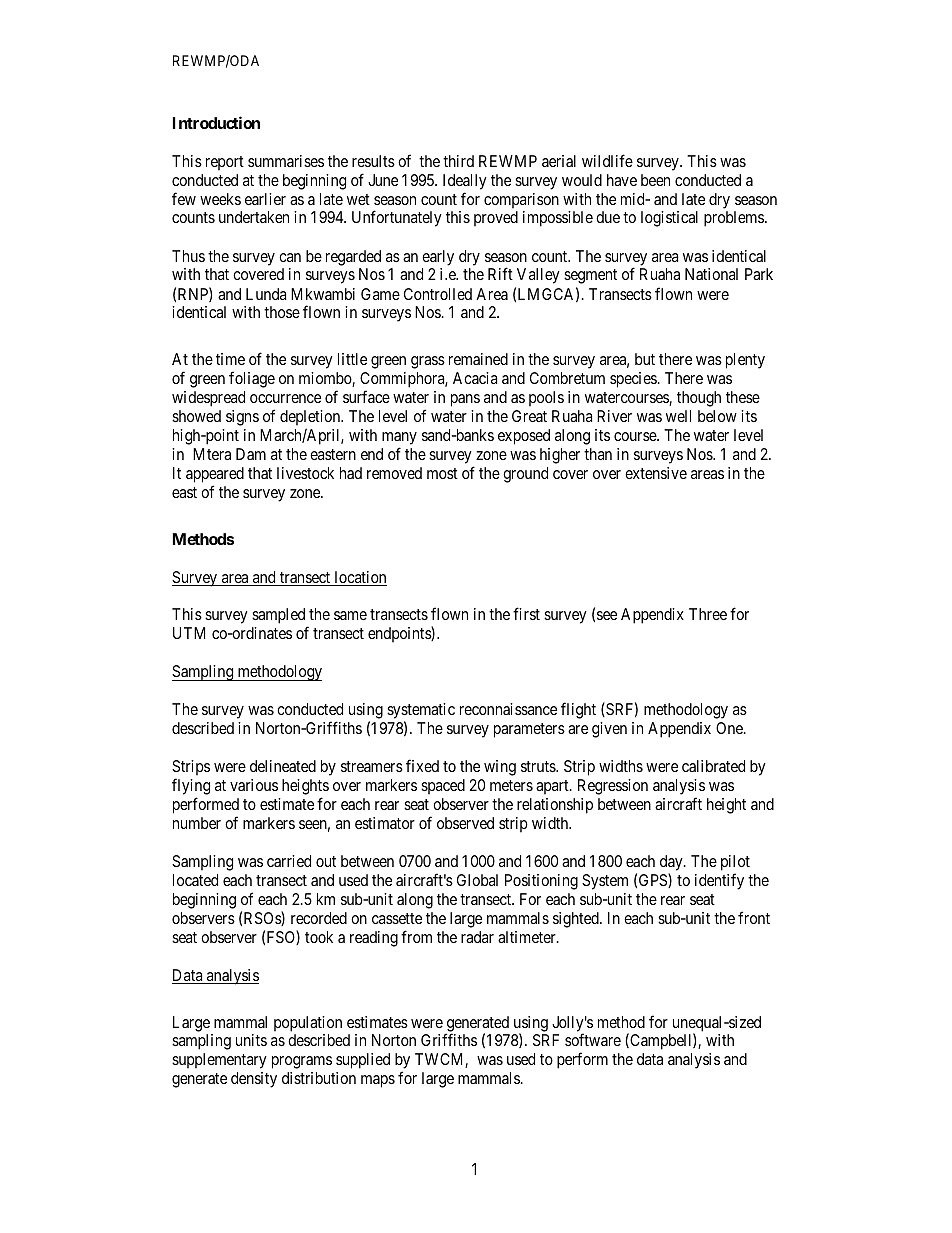 This document has height=1233, width=952. I want to click on third, so click(458, 161).
